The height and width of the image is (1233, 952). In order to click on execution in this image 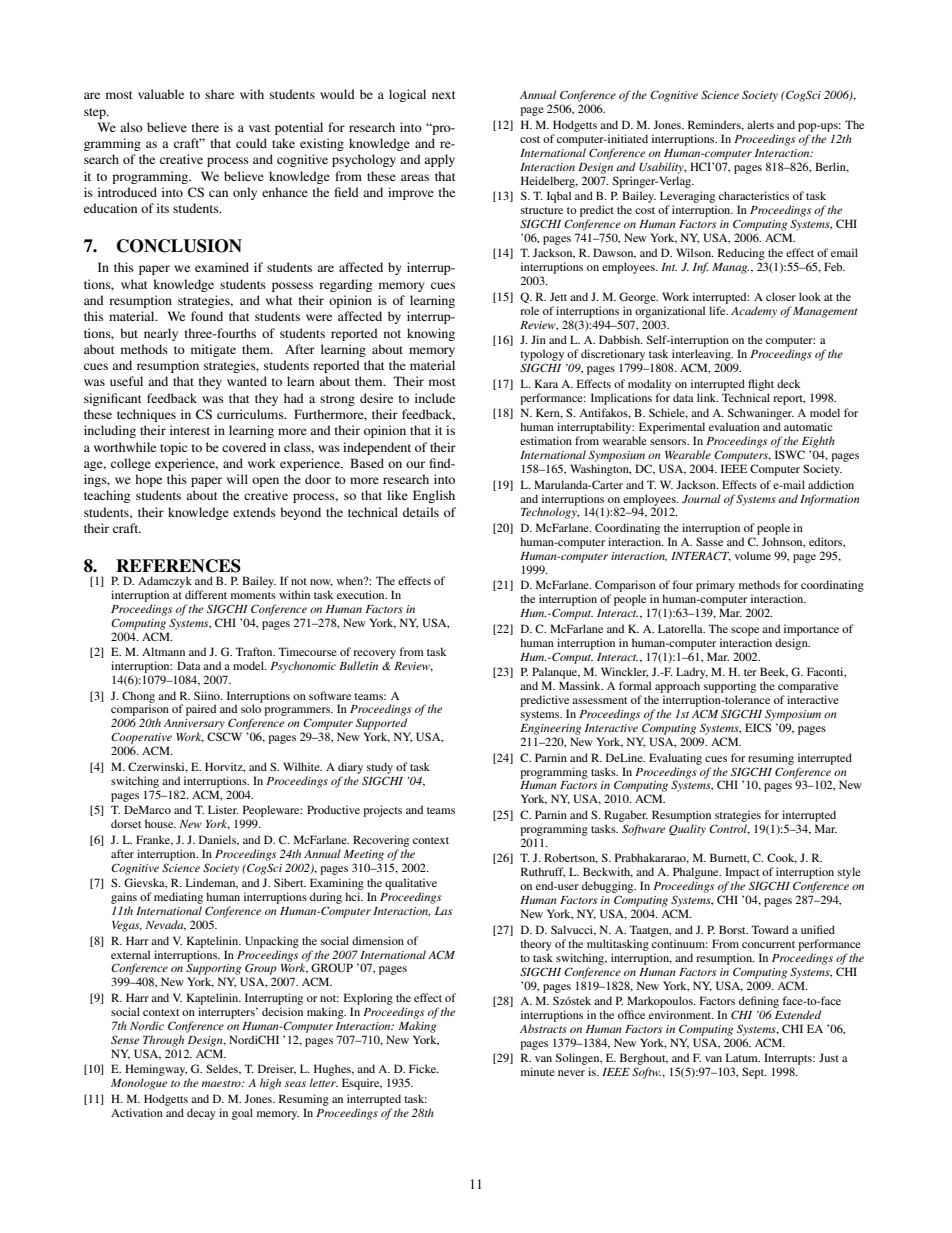, I will do `click(362, 594)`.
